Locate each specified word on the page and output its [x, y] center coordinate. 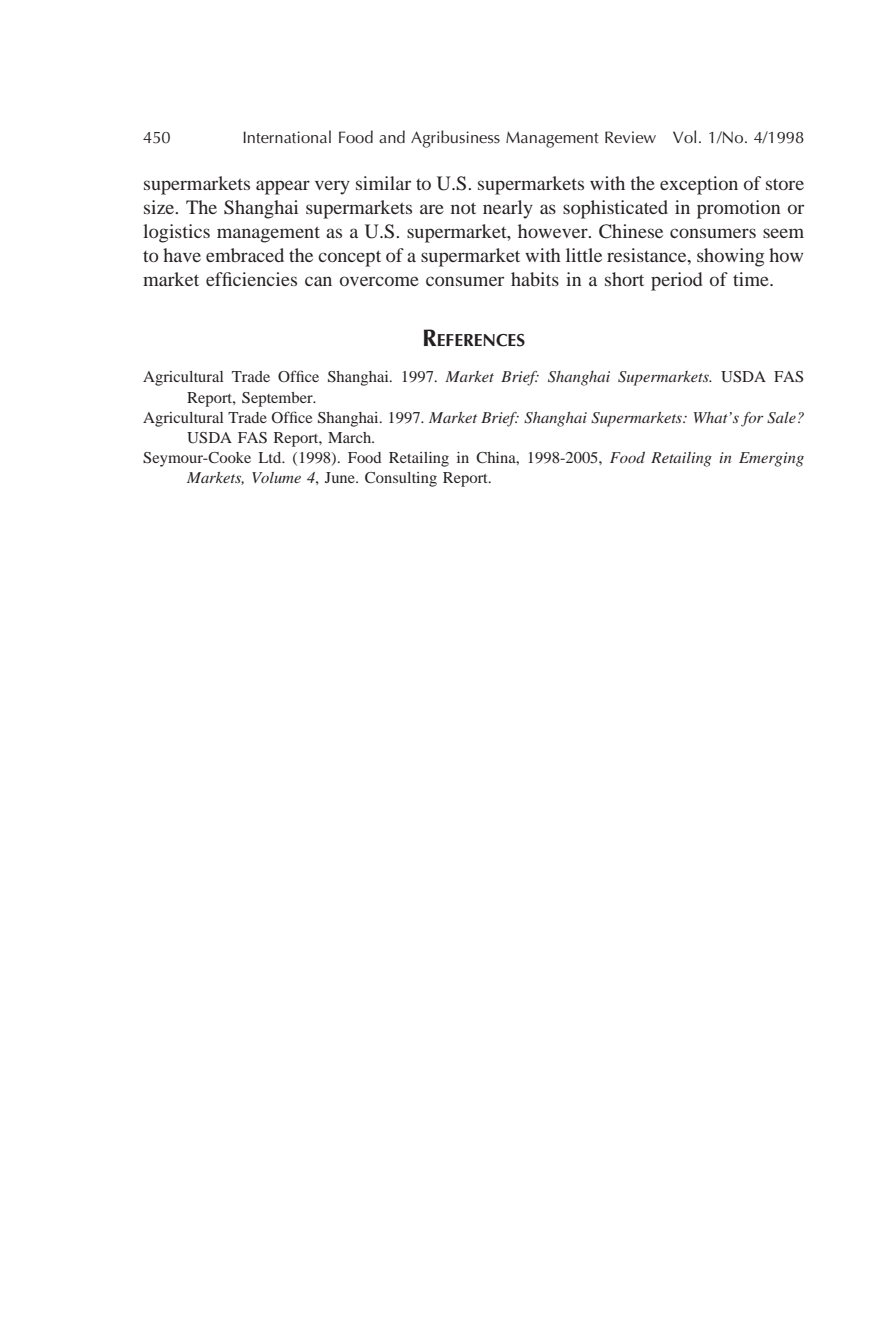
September [278, 399]
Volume [276, 477]
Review [630, 137]
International [287, 137]
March [351, 437]
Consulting [401, 479]
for [752, 419]
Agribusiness [455, 139]
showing [730, 257]
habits [535, 279]
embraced [245, 255]
